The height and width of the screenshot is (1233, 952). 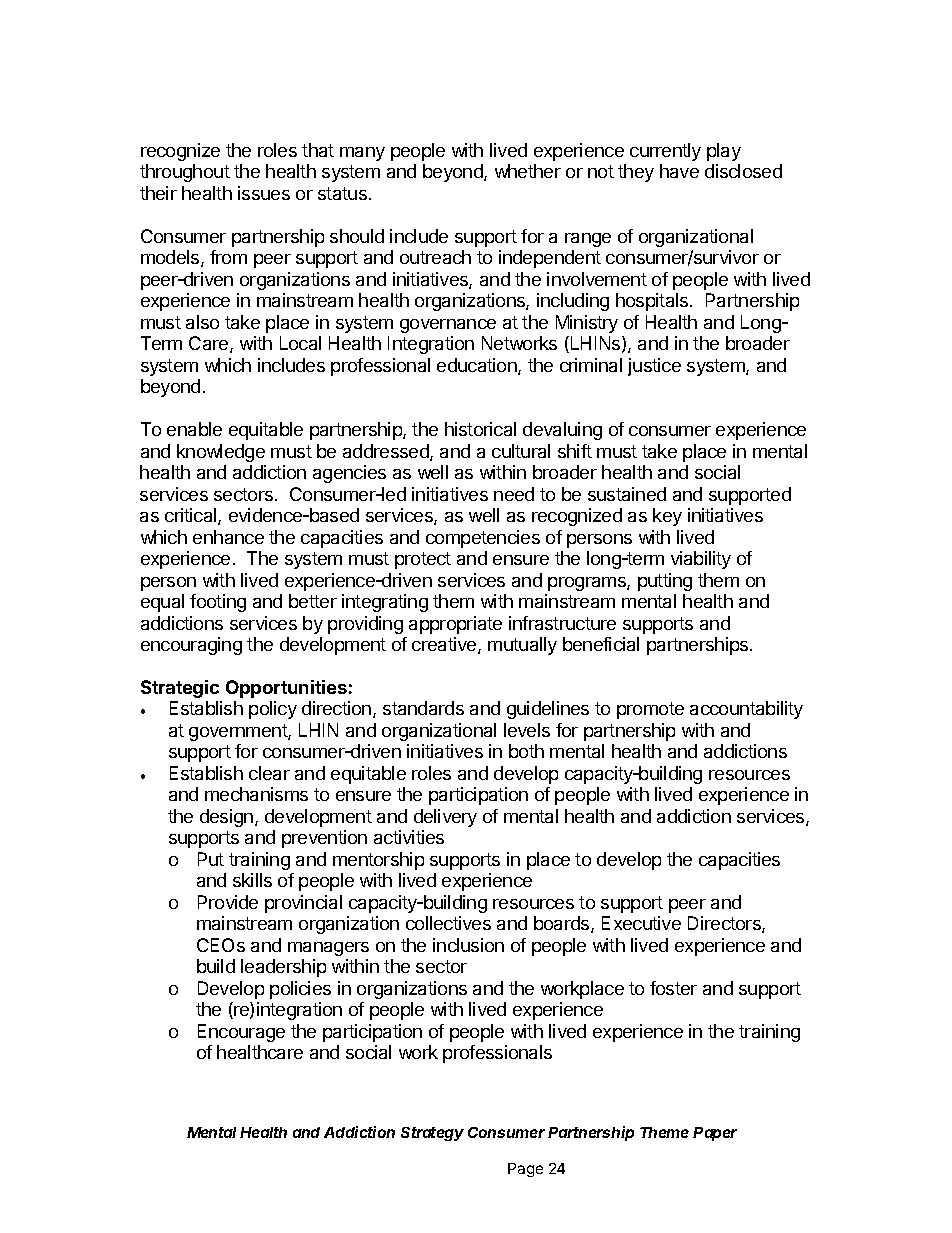 What do you see at coordinates (679, 171) in the screenshot?
I see `have` at bounding box center [679, 171].
